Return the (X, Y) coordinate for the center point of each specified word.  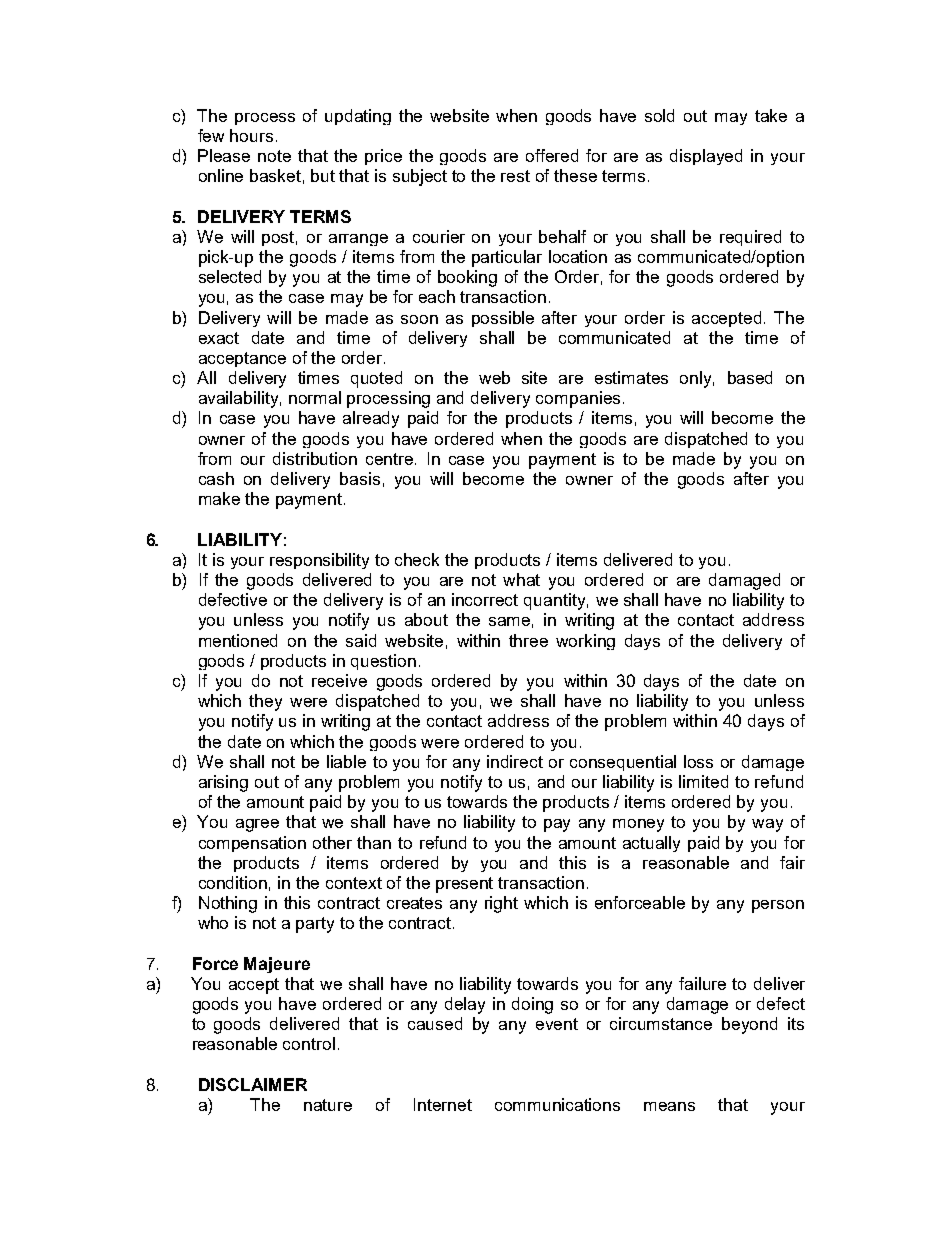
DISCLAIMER (253, 1084)
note (274, 156)
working (585, 642)
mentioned (238, 640)
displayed (706, 157)
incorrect (485, 599)
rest (515, 176)
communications (557, 1104)
